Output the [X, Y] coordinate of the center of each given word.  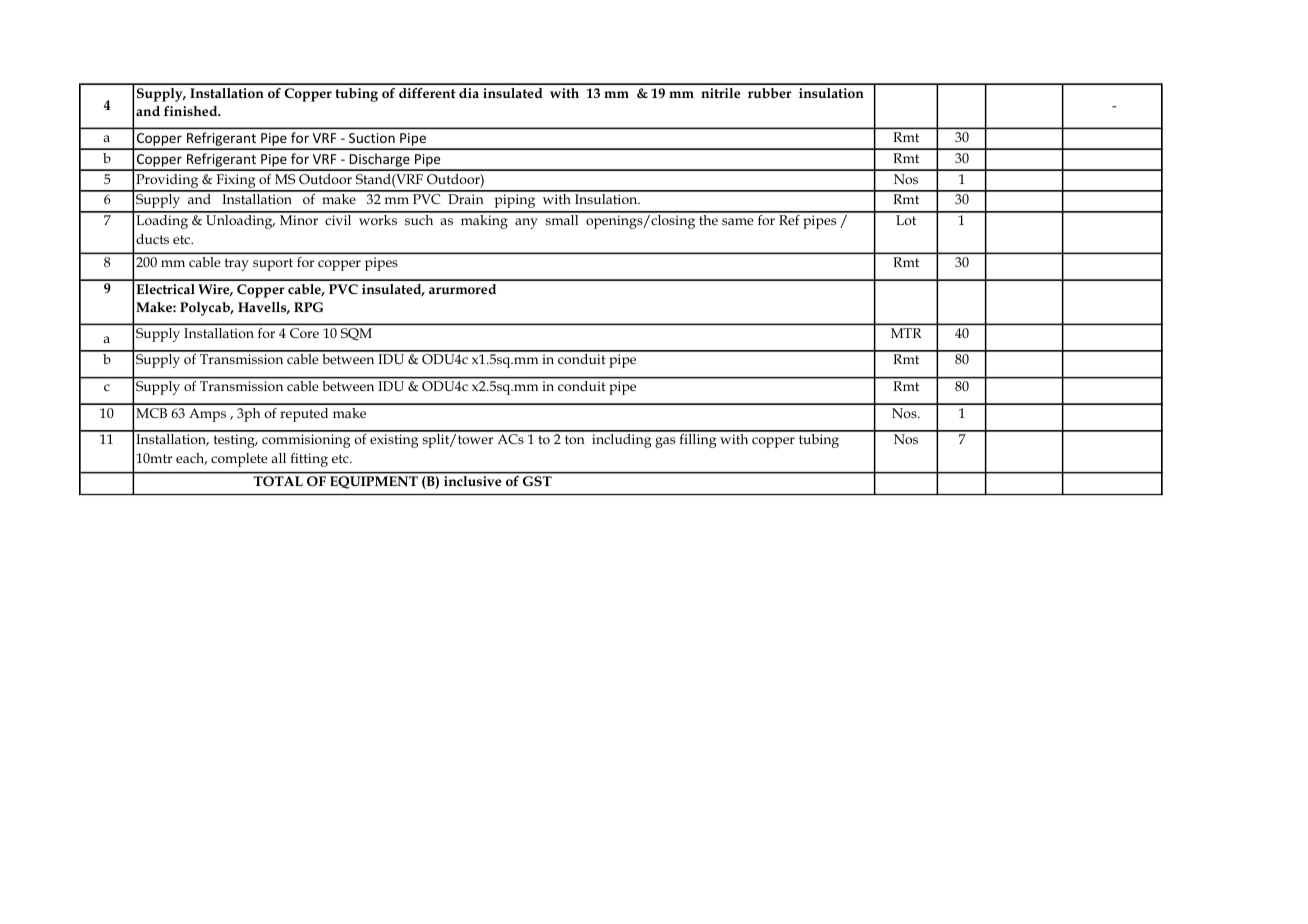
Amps [207, 415]
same [737, 221]
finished [192, 111]
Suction [372, 138]
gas [665, 442]
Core [304, 333]
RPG [308, 307]
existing [394, 441]
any [526, 223]
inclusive [472, 481]
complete [239, 460]
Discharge [380, 161]
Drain [466, 199]
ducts [152, 239]
